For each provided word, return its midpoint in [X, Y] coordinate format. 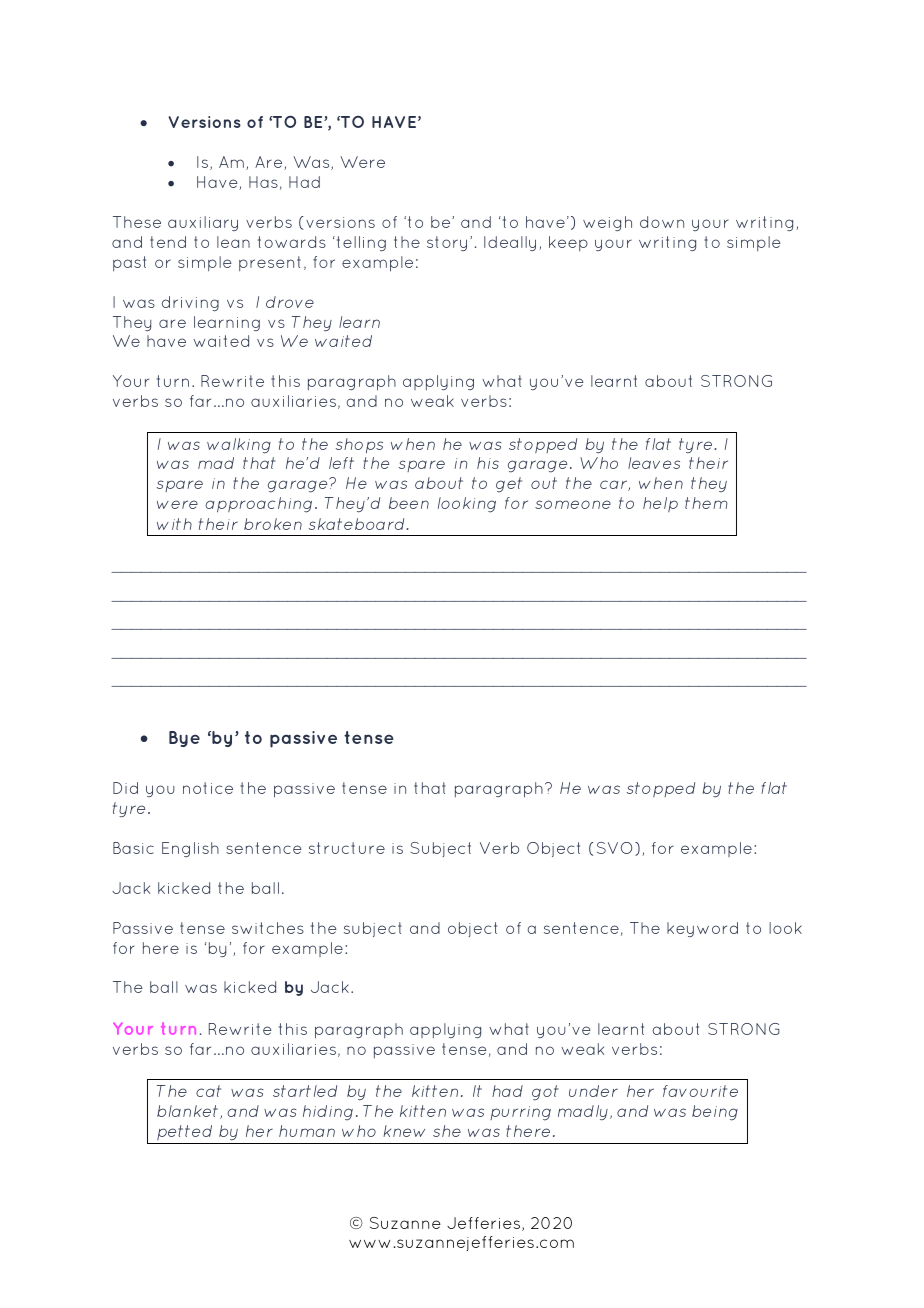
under [593, 1091]
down [662, 222]
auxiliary [203, 223]
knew [404, 1131]
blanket [189, 1112]
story [447, 243]
